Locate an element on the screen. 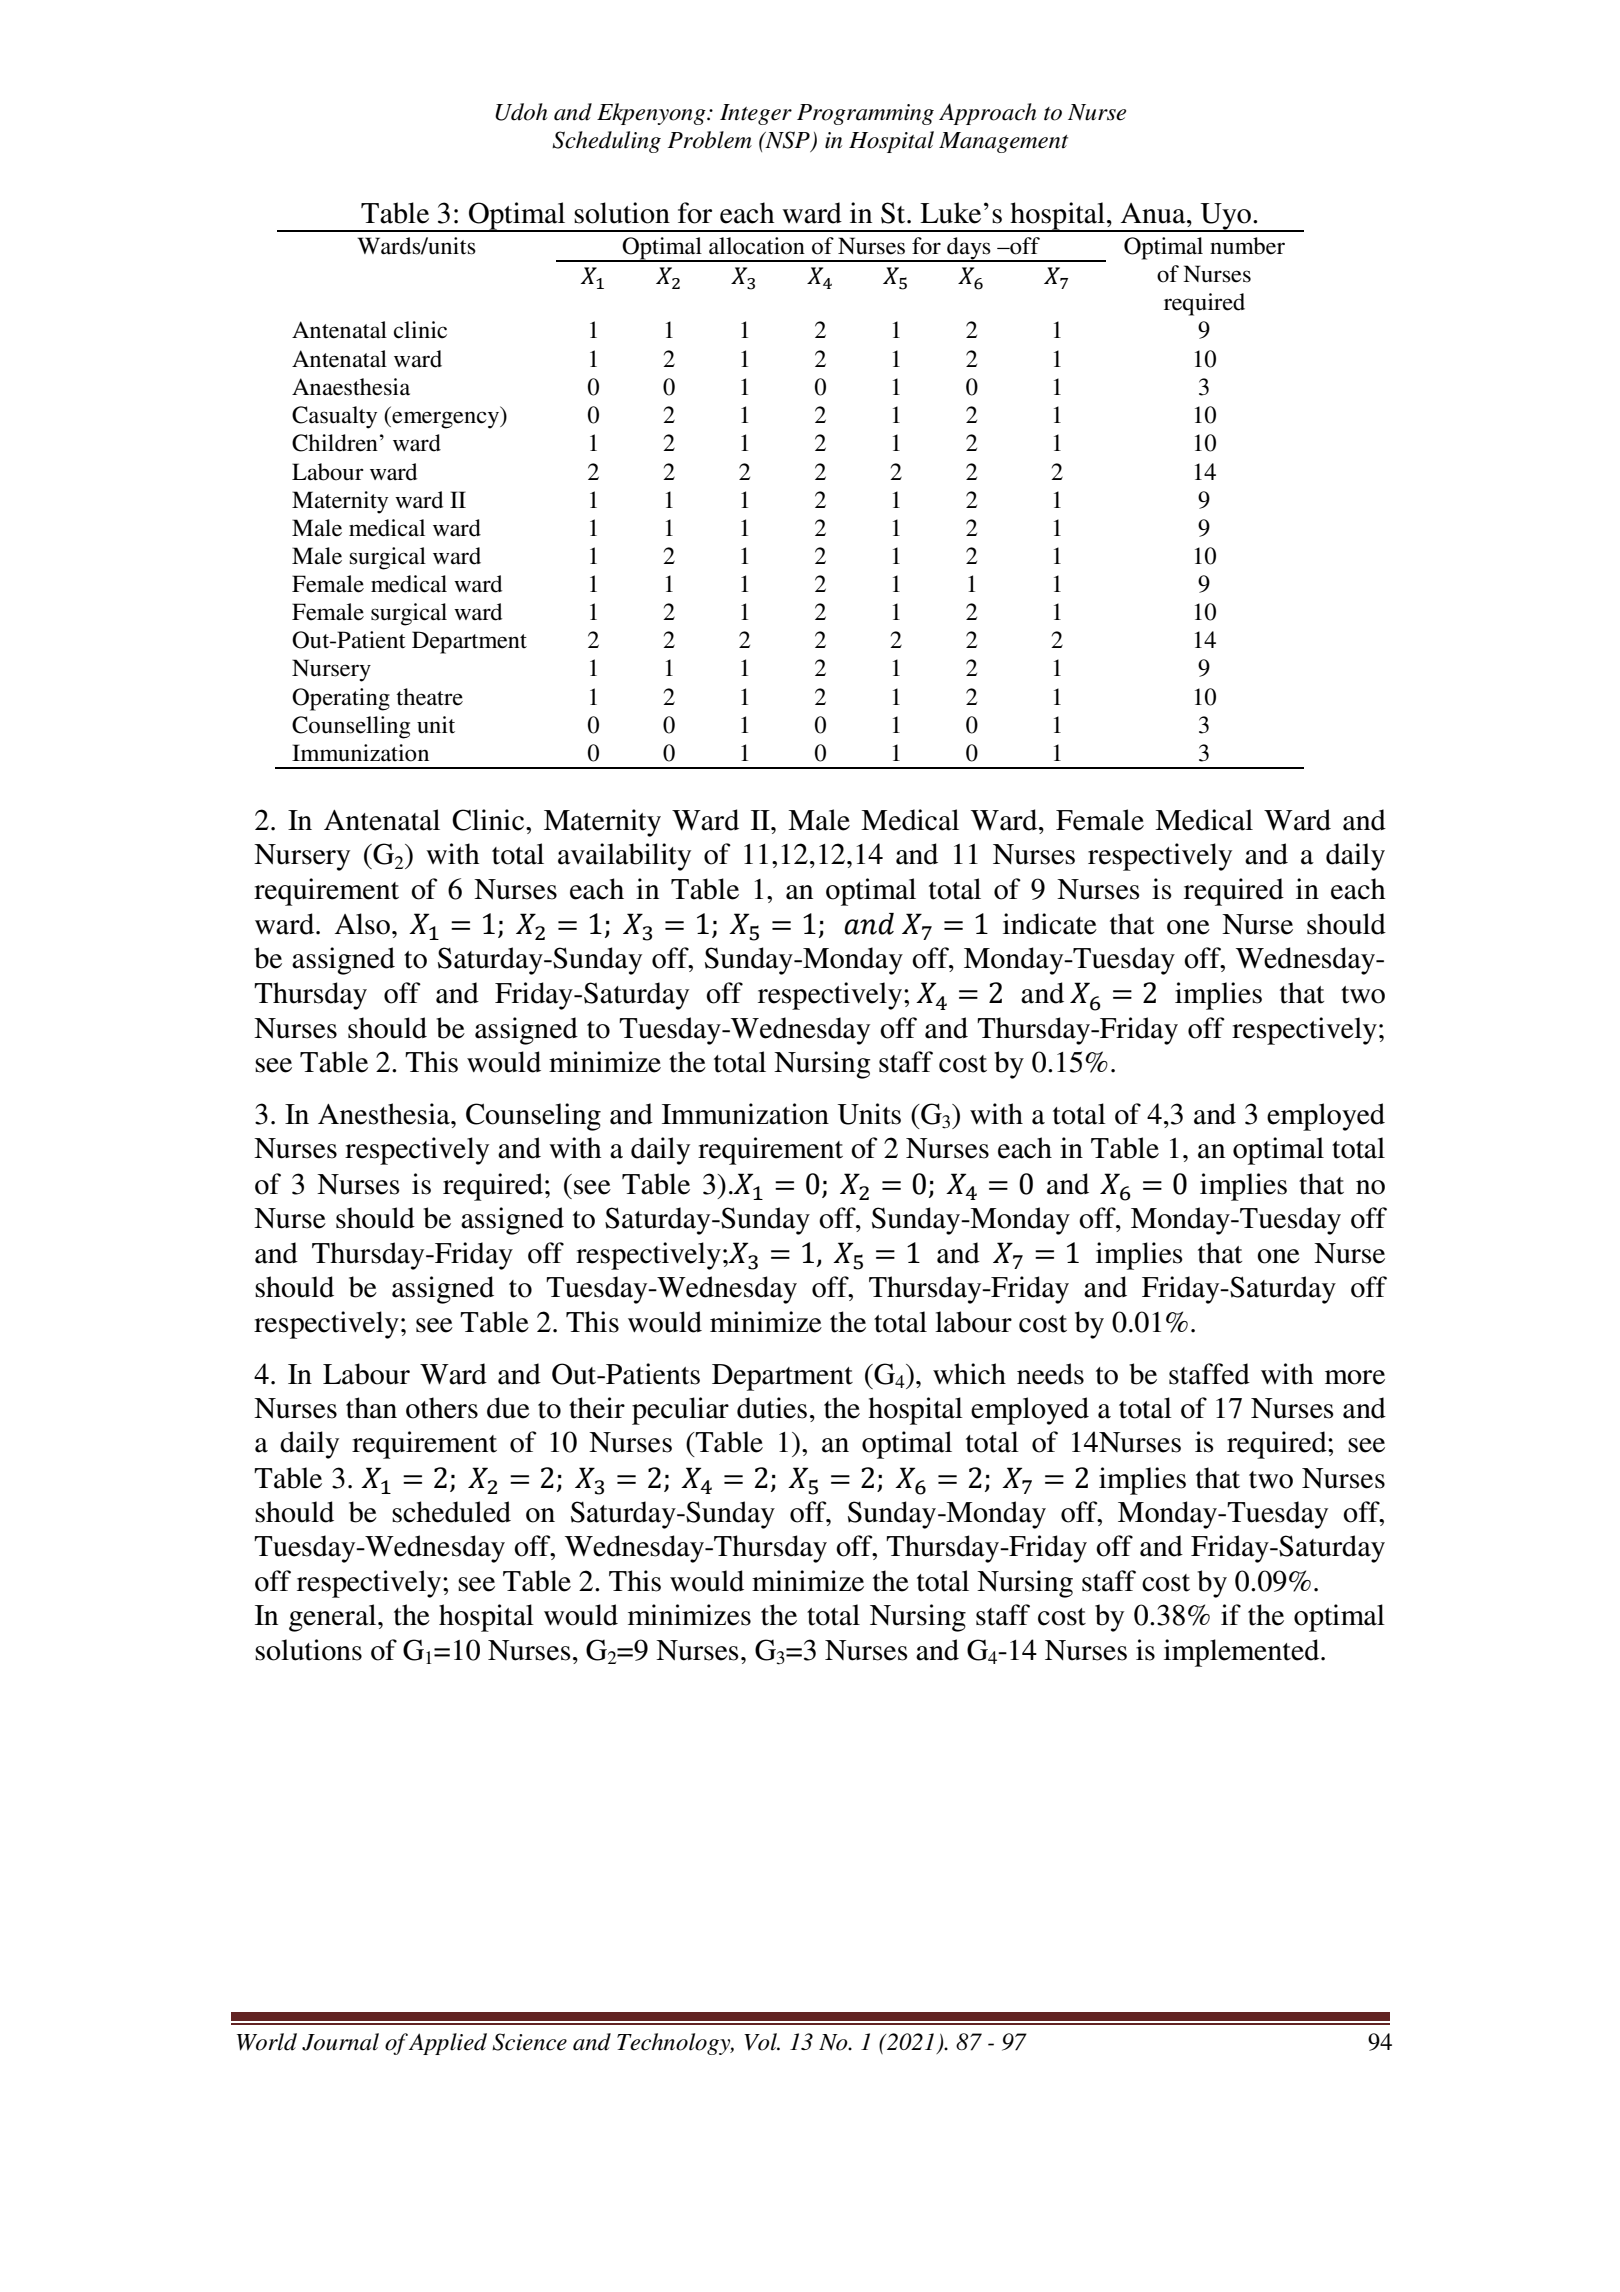  more is located at coordinates (1355, 1377).
